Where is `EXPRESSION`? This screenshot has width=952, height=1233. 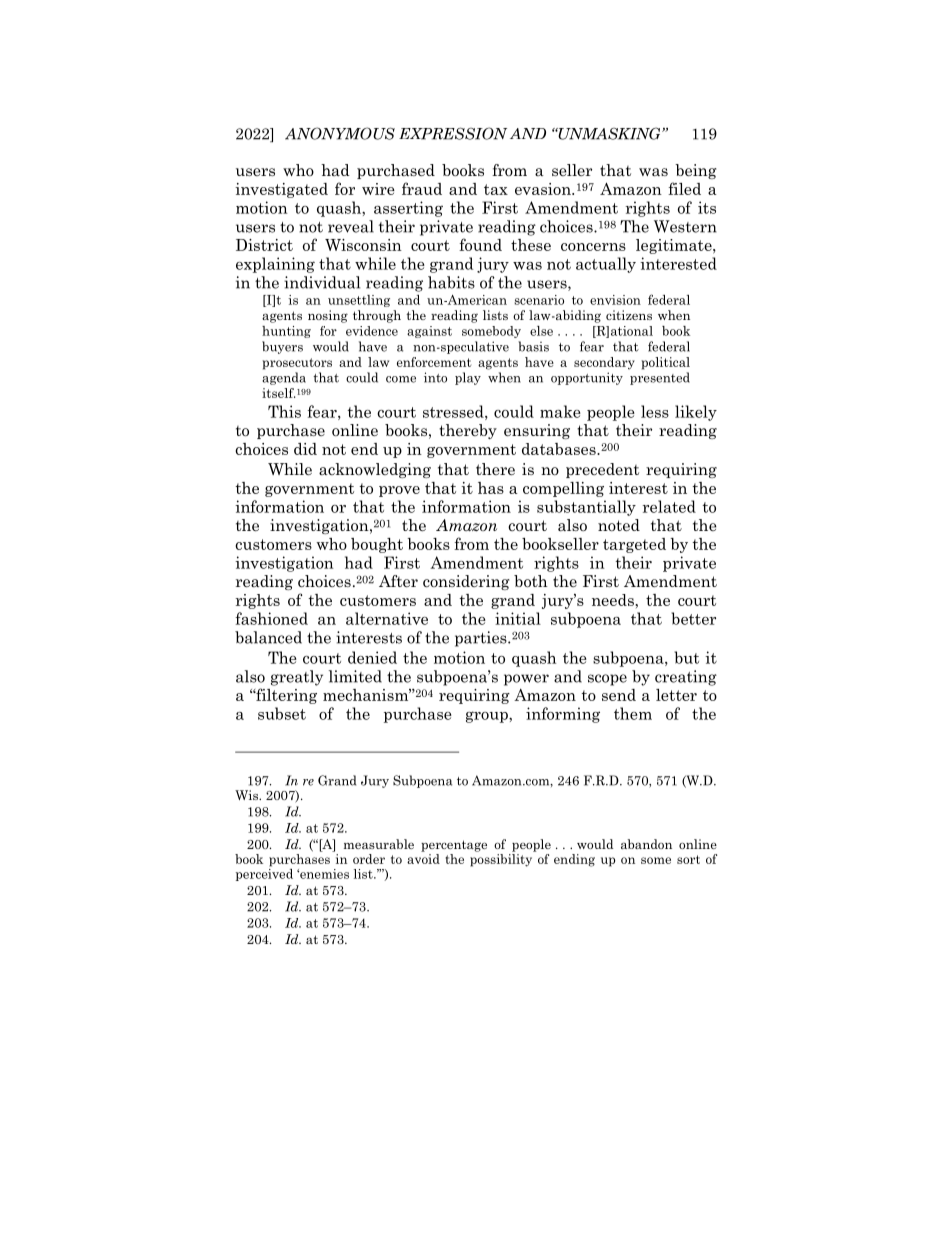
EXPRESSION is located at coordinates (453, 133).
